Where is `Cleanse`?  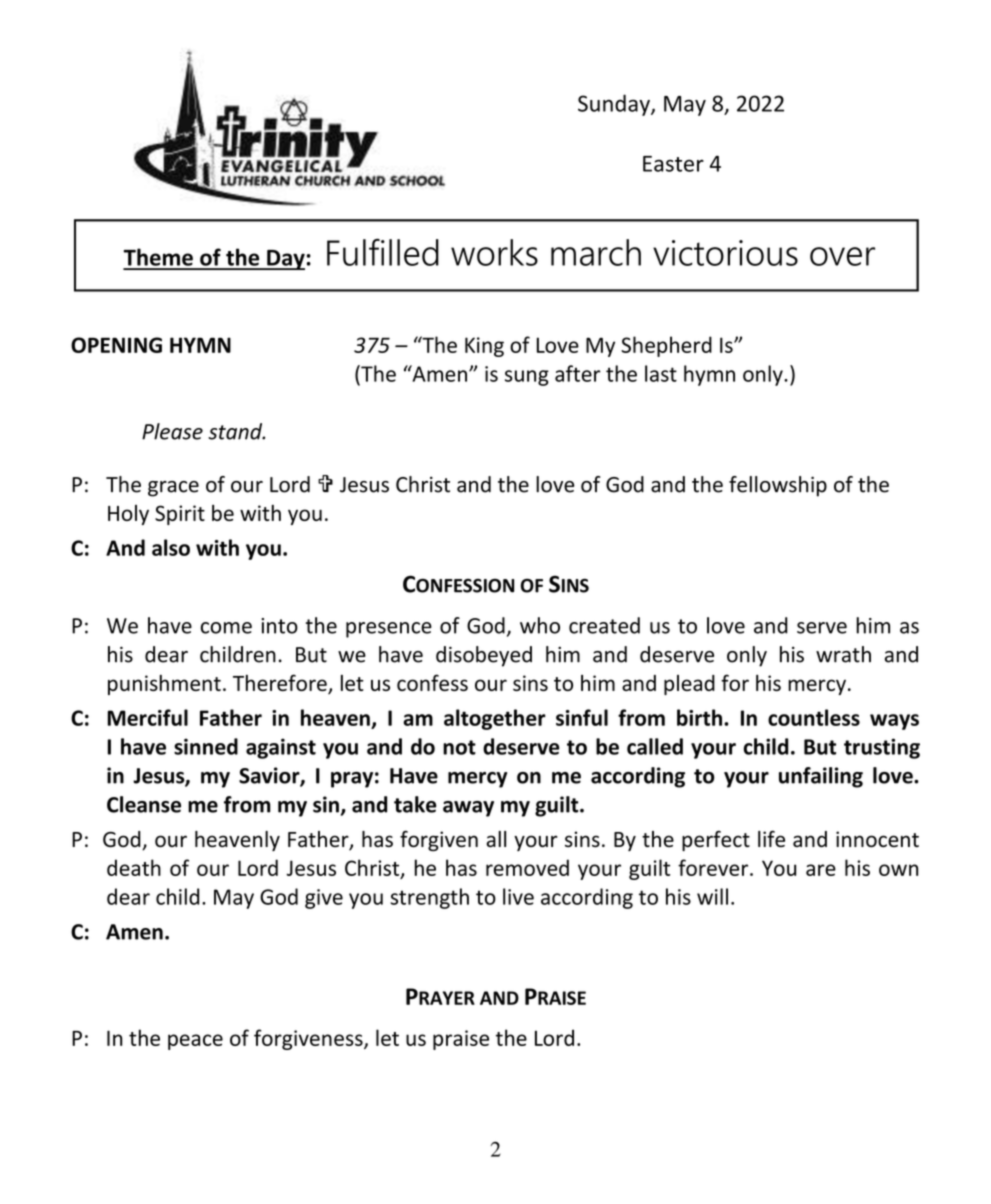
Cleanse is located at coordinates (144, 804).
